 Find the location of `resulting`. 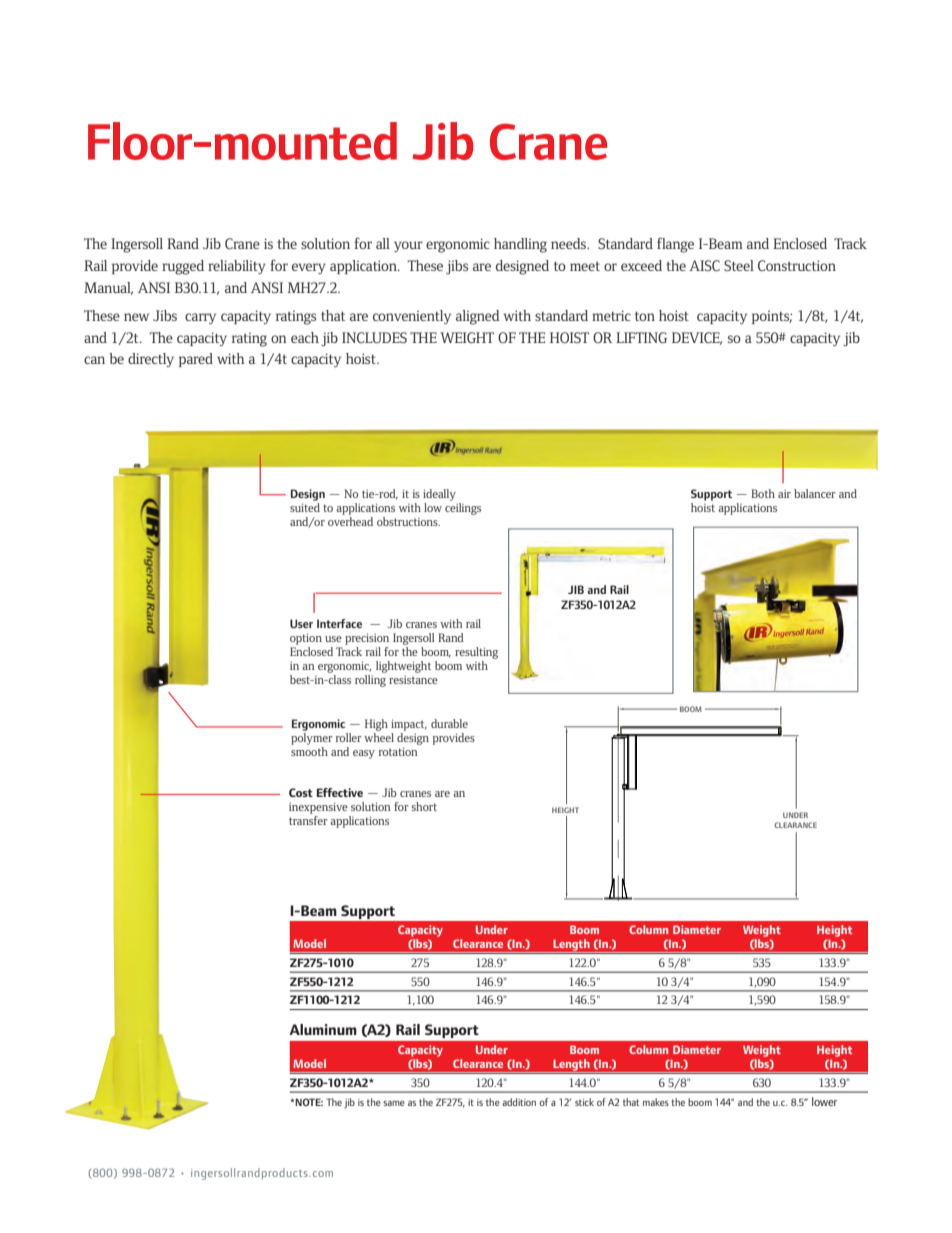

resulting is located at coordinates (476, 653).
